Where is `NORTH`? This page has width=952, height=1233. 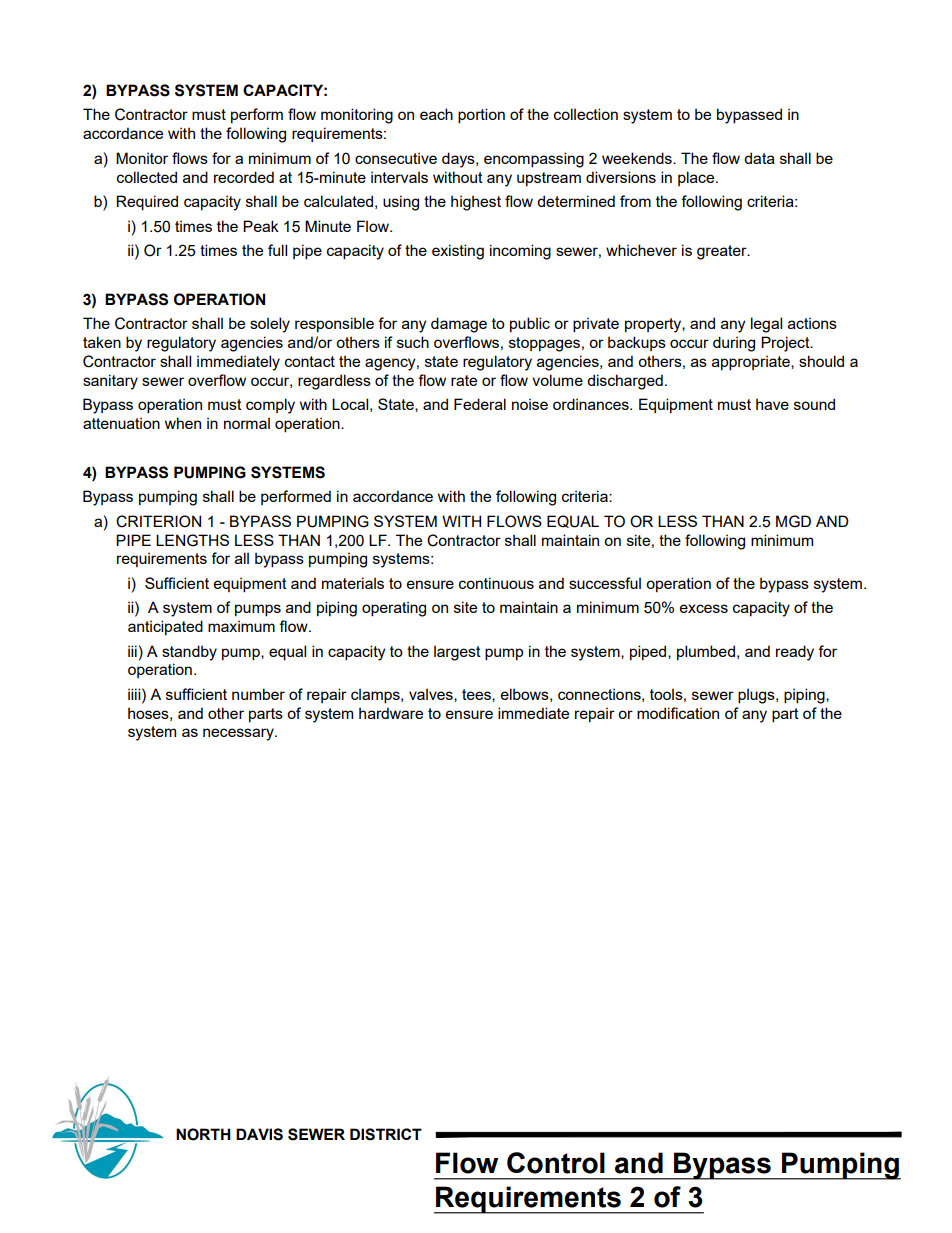
NORTH is located at coordinates (203, 1134).
